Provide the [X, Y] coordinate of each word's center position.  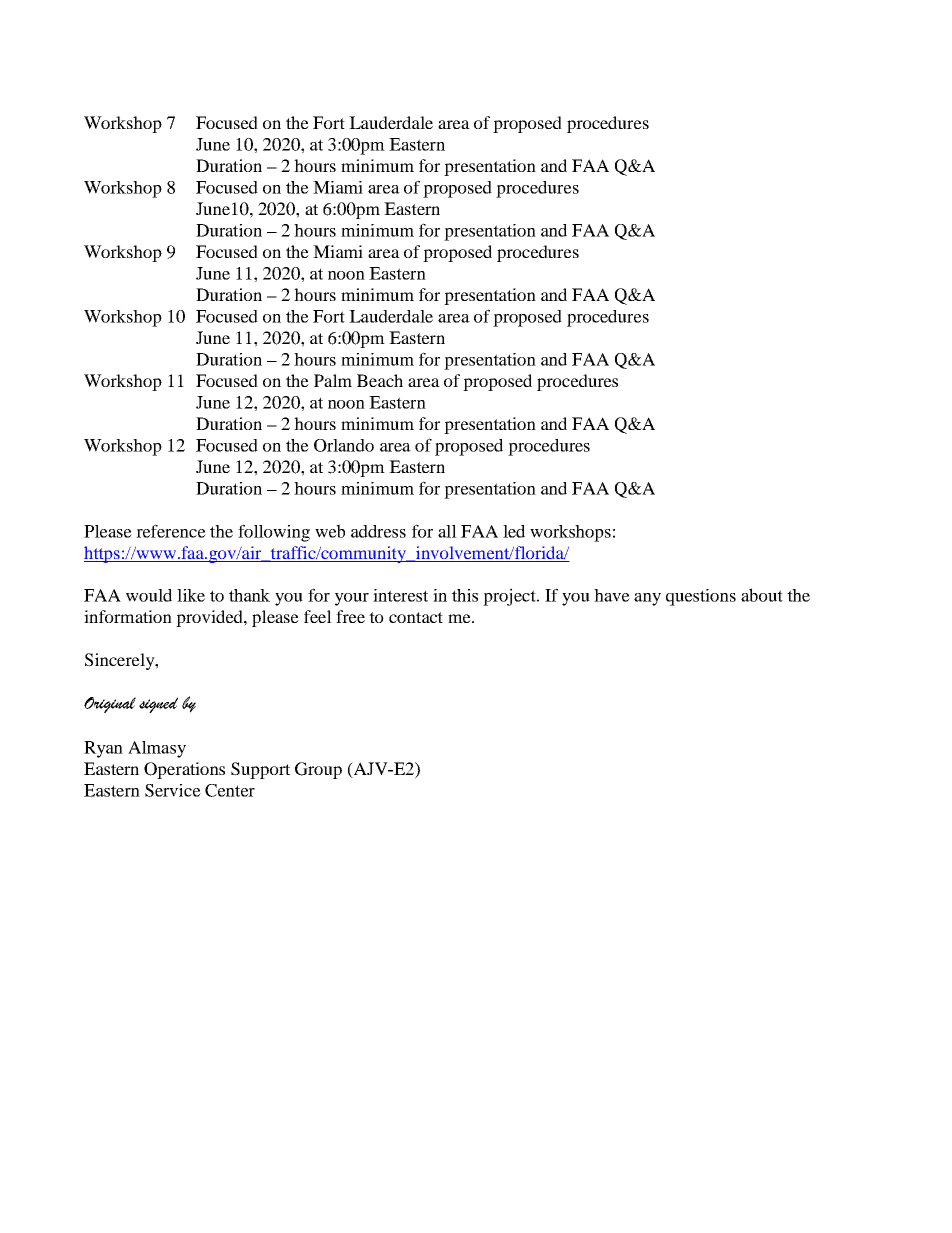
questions [701, 597]
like [191, 595]
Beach [380, 380]
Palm [333, 380]
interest [400, 595]
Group [318, 770]
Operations [184, 770]
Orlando [344, 445]
